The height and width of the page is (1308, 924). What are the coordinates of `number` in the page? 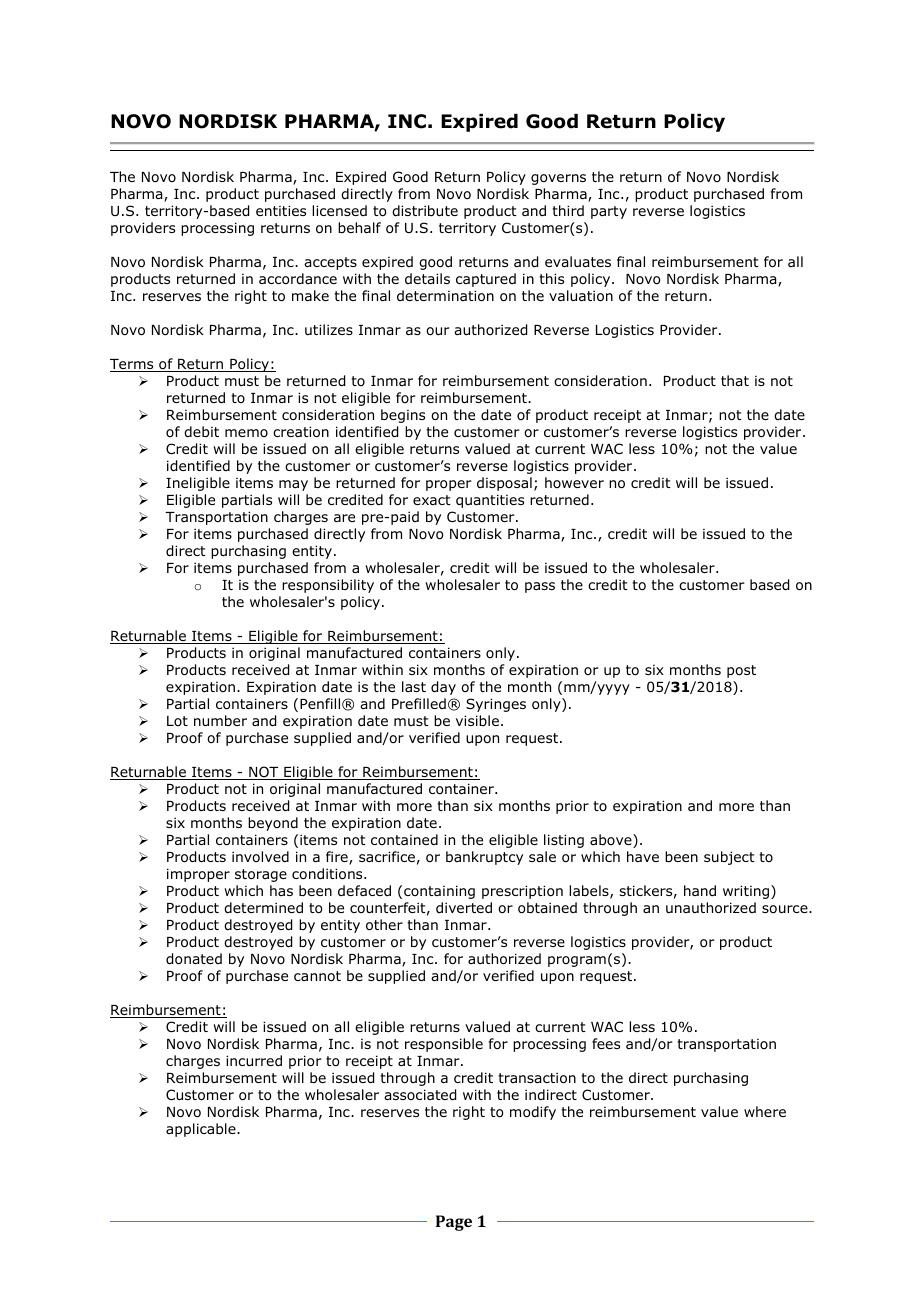 It's located at (220, 720).
